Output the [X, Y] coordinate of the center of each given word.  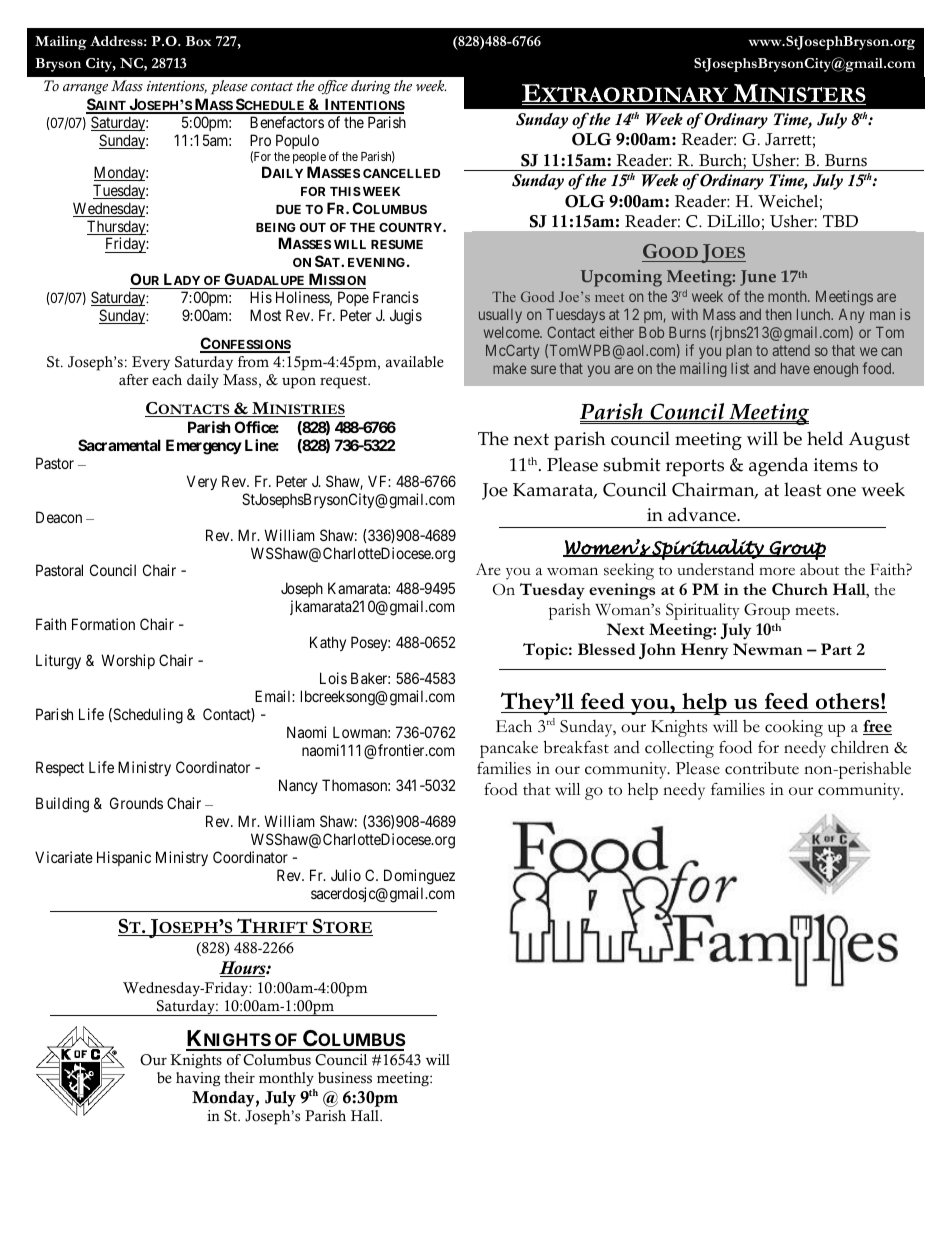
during [371, 87]
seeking [629, 571]
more [777, 571]
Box [198, 41]
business [345, 1078]
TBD [840, 221]
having [198, 1079]
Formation [103, 624]
